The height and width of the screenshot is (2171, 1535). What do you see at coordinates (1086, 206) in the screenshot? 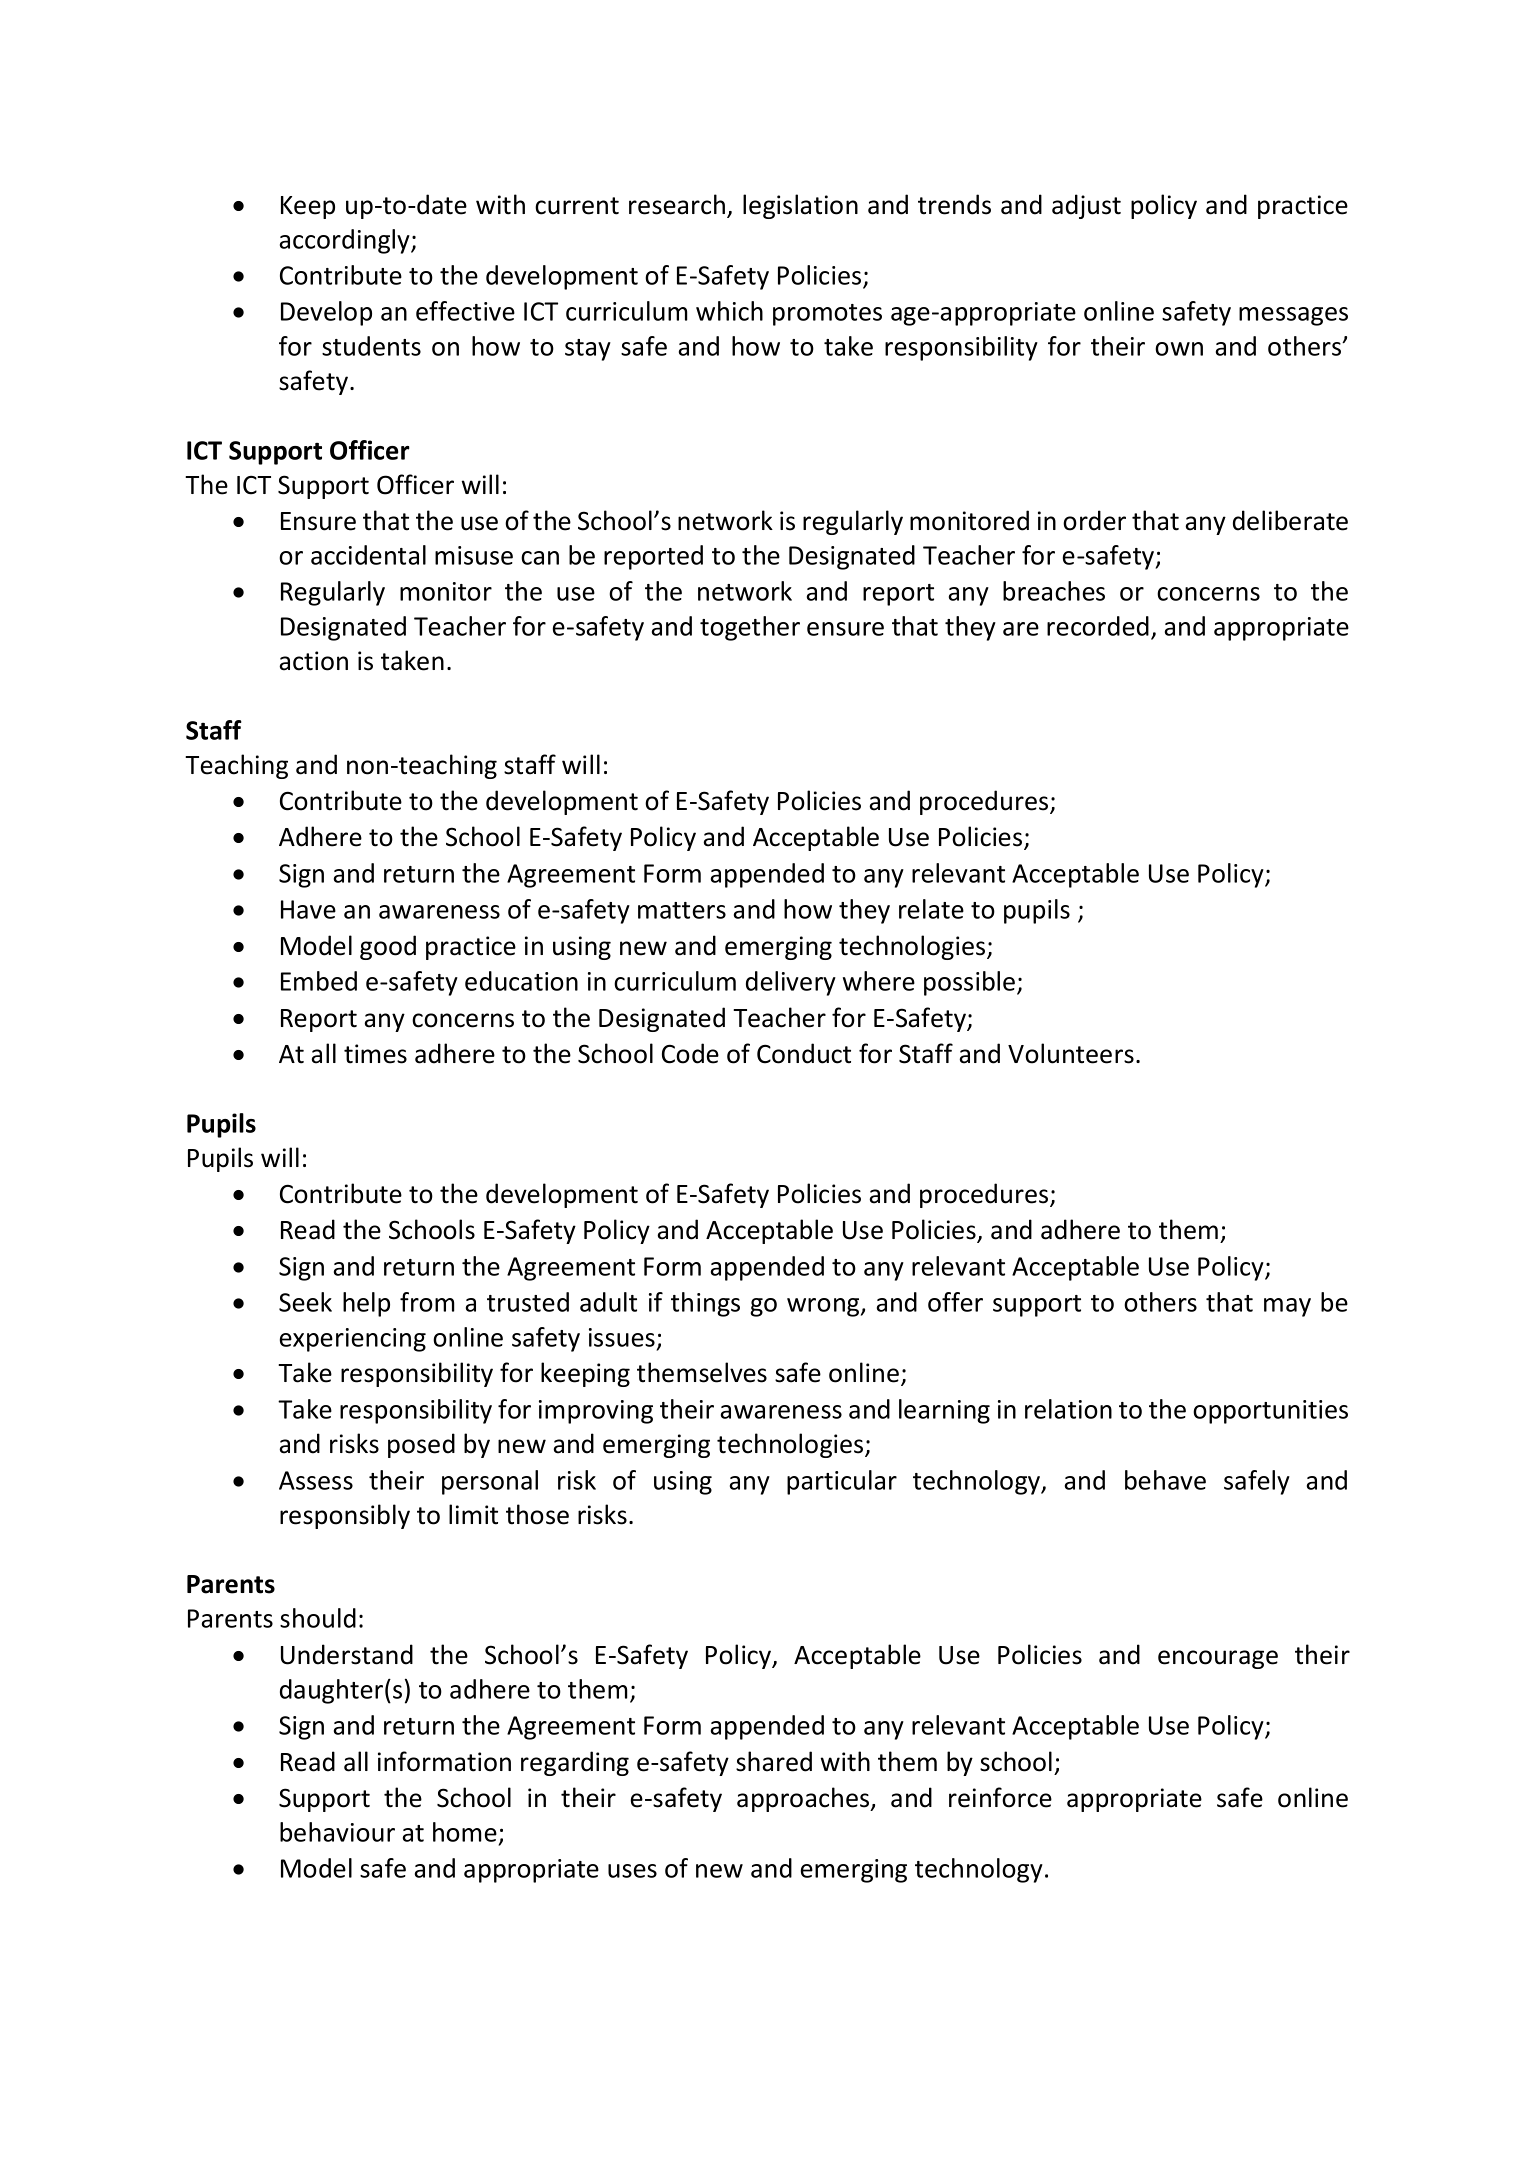
I see `adjust` at bounding box center [1086, 206].
